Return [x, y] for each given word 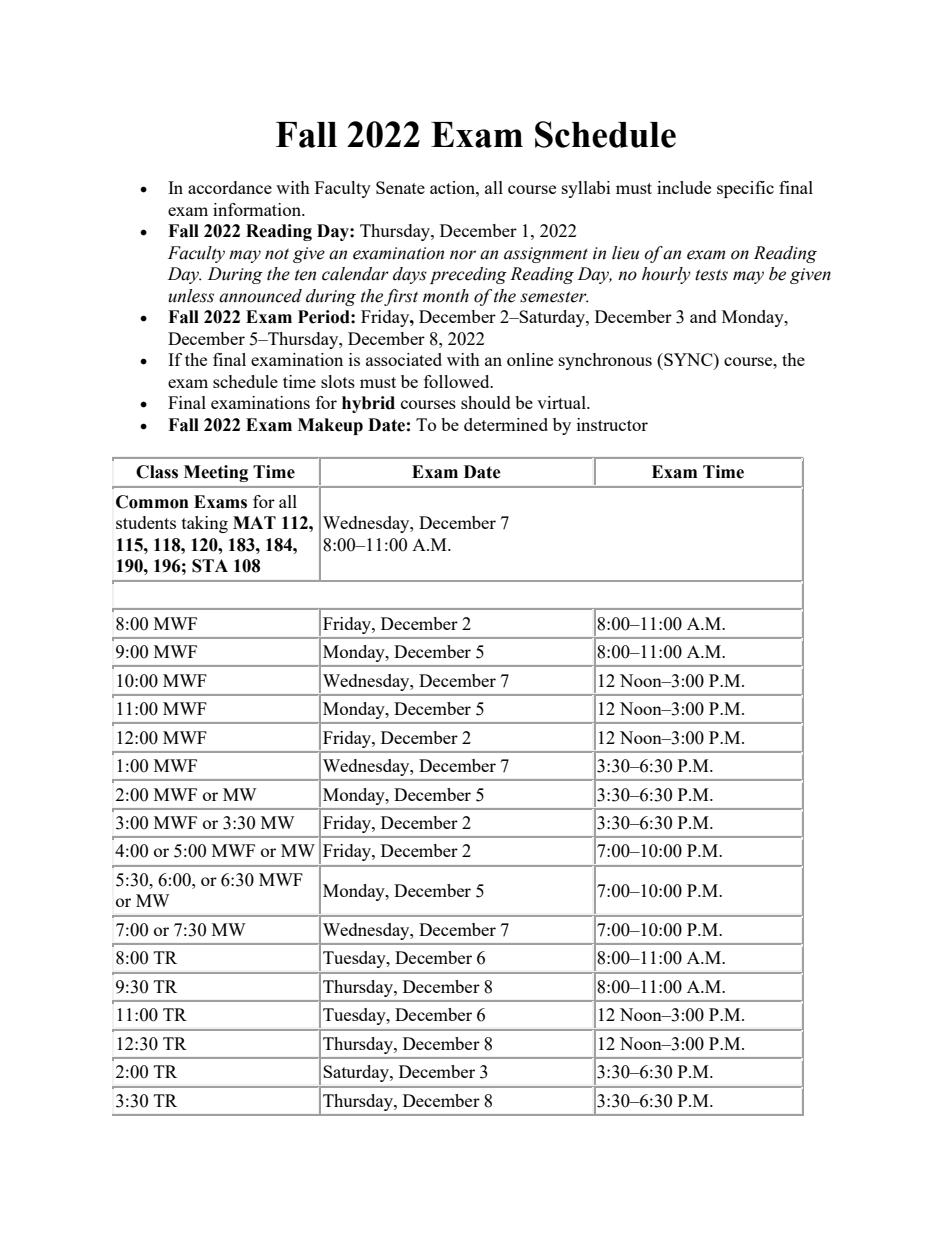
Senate [400, 187]
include [684, 187]
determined [506, 424]
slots [338, 381]
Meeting [216, 473]
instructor [612, 424]
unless [191, 296]
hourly [666, 275]
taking [205, 524]
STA [210, 566]
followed [458, 381]
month [446, 296]
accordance [230, 187]
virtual [562, 402]
